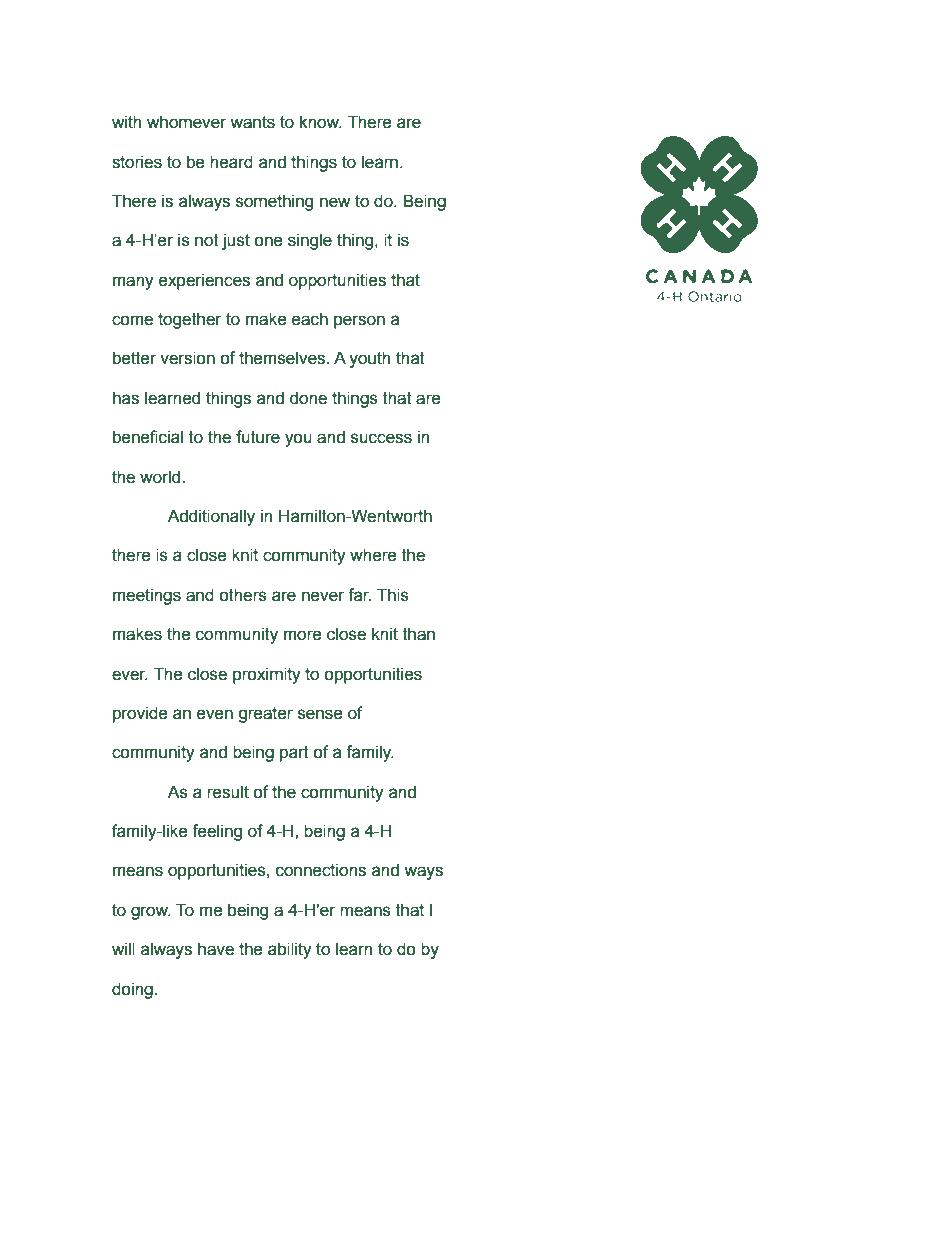 This screenshot has width=952, height=1233. What do you see at coordinates (335, 202) in the screenshot?
I see `new` at bounding box center [335, 202].
